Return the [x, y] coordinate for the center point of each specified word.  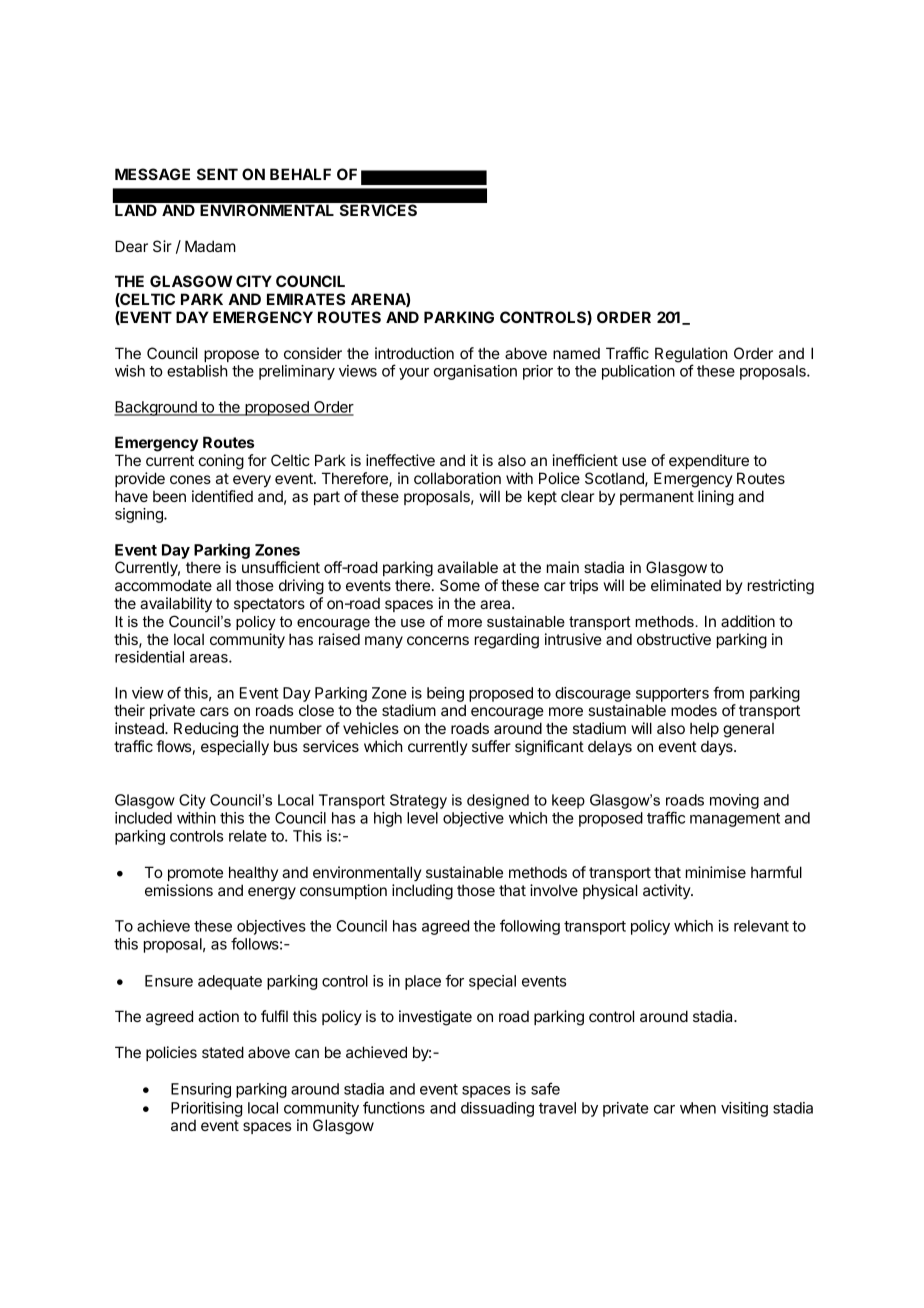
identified [222, 496]
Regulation [691, 356]
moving [734, 801]
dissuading [497, 1109]
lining [716, 498]
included [143, 818]
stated [223, 1052]
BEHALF [300, 174]
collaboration [457, 478]
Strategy [418, 801]
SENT [217, 174]
